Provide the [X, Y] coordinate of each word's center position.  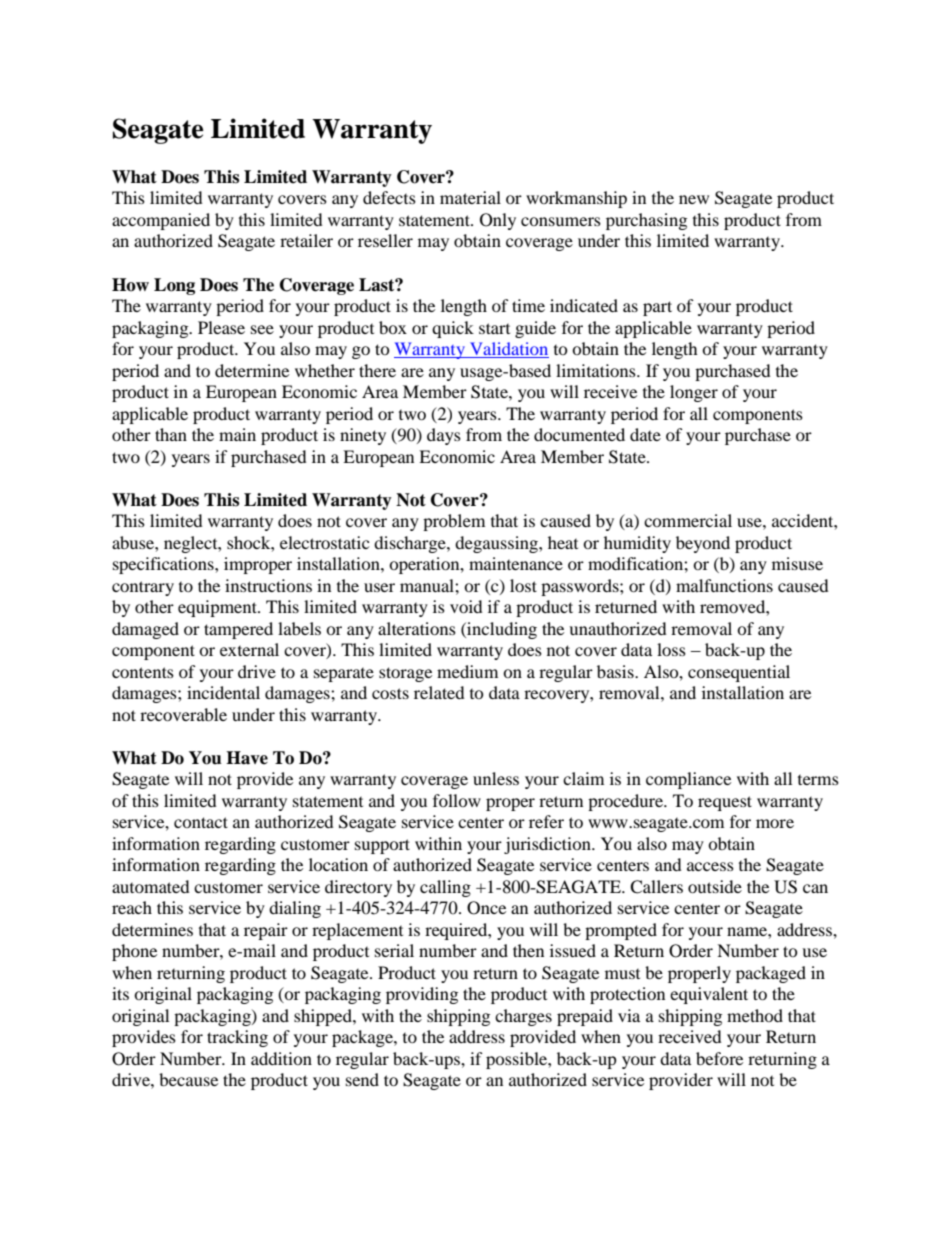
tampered [238, 630]
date [645, 434]
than [171, 434]
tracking [237, 1038]
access [710, 866]
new [694, 199]
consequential [739, 673]
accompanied [161, 221]
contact [201, 822]
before [719, 1058]
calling [445, 888]
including [501, 630]
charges [523, 1017]
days [444, 436]
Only [498, 221]
